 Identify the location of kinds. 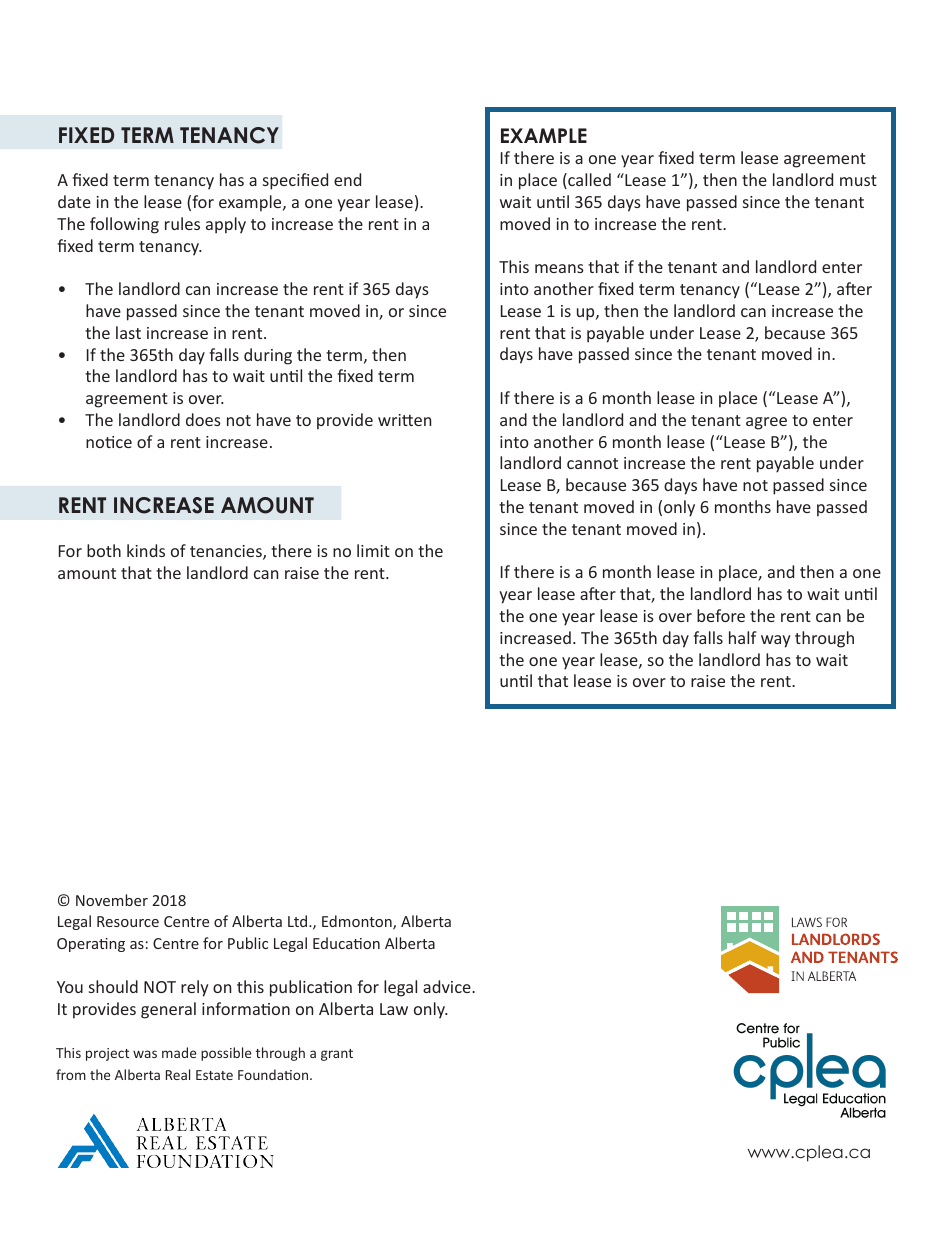
(146, 550).
